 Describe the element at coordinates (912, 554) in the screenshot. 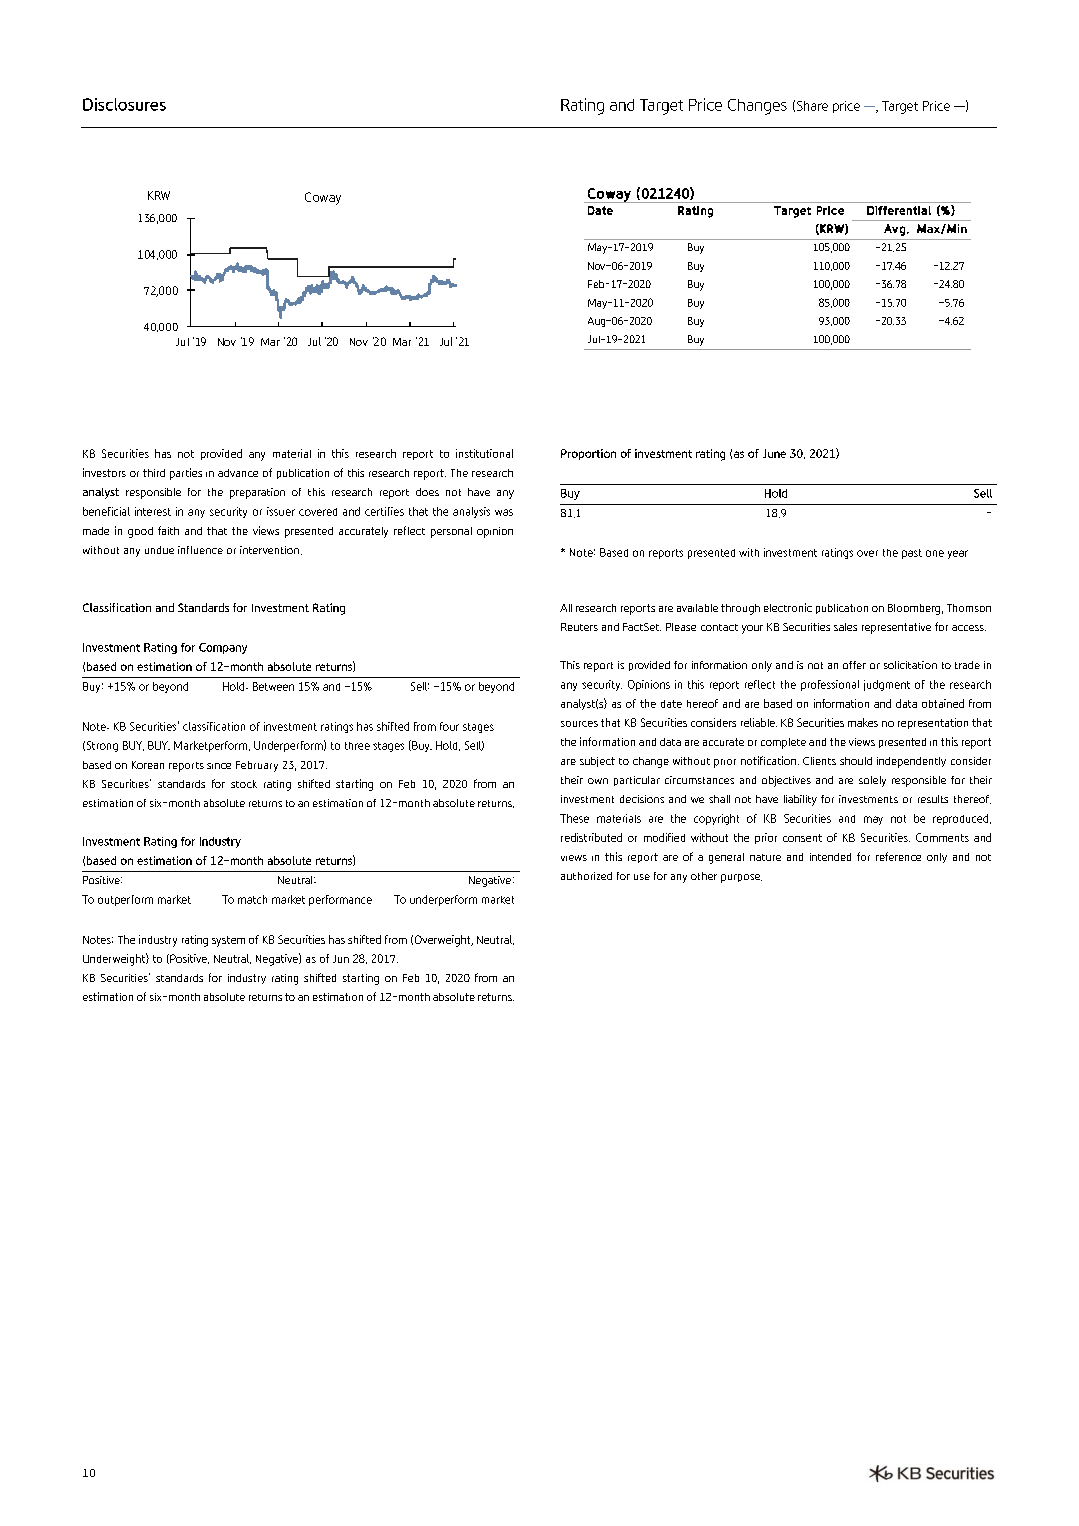

I see `past` at that location.
